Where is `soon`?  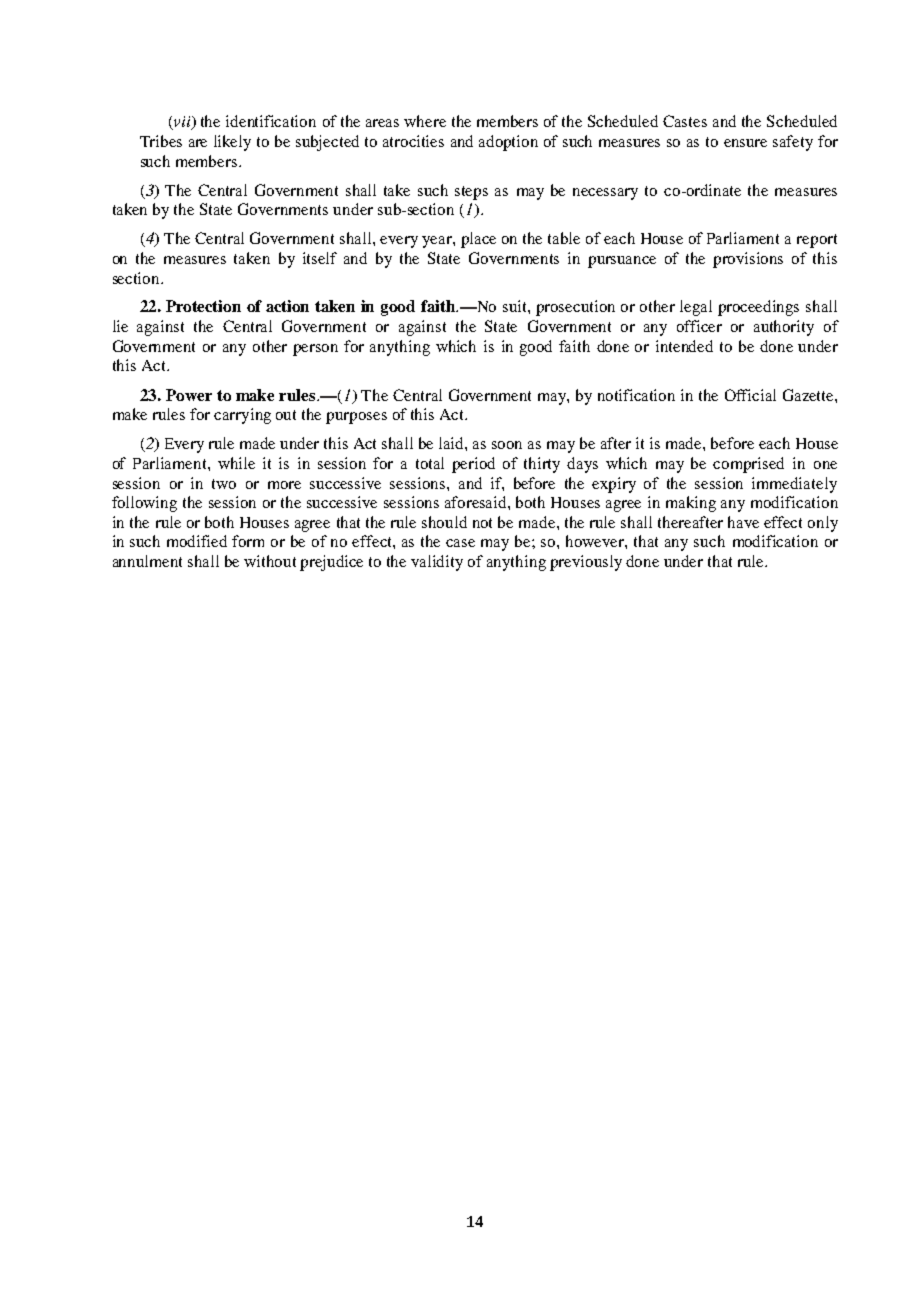 soon is located at coordinates (507, 445).
